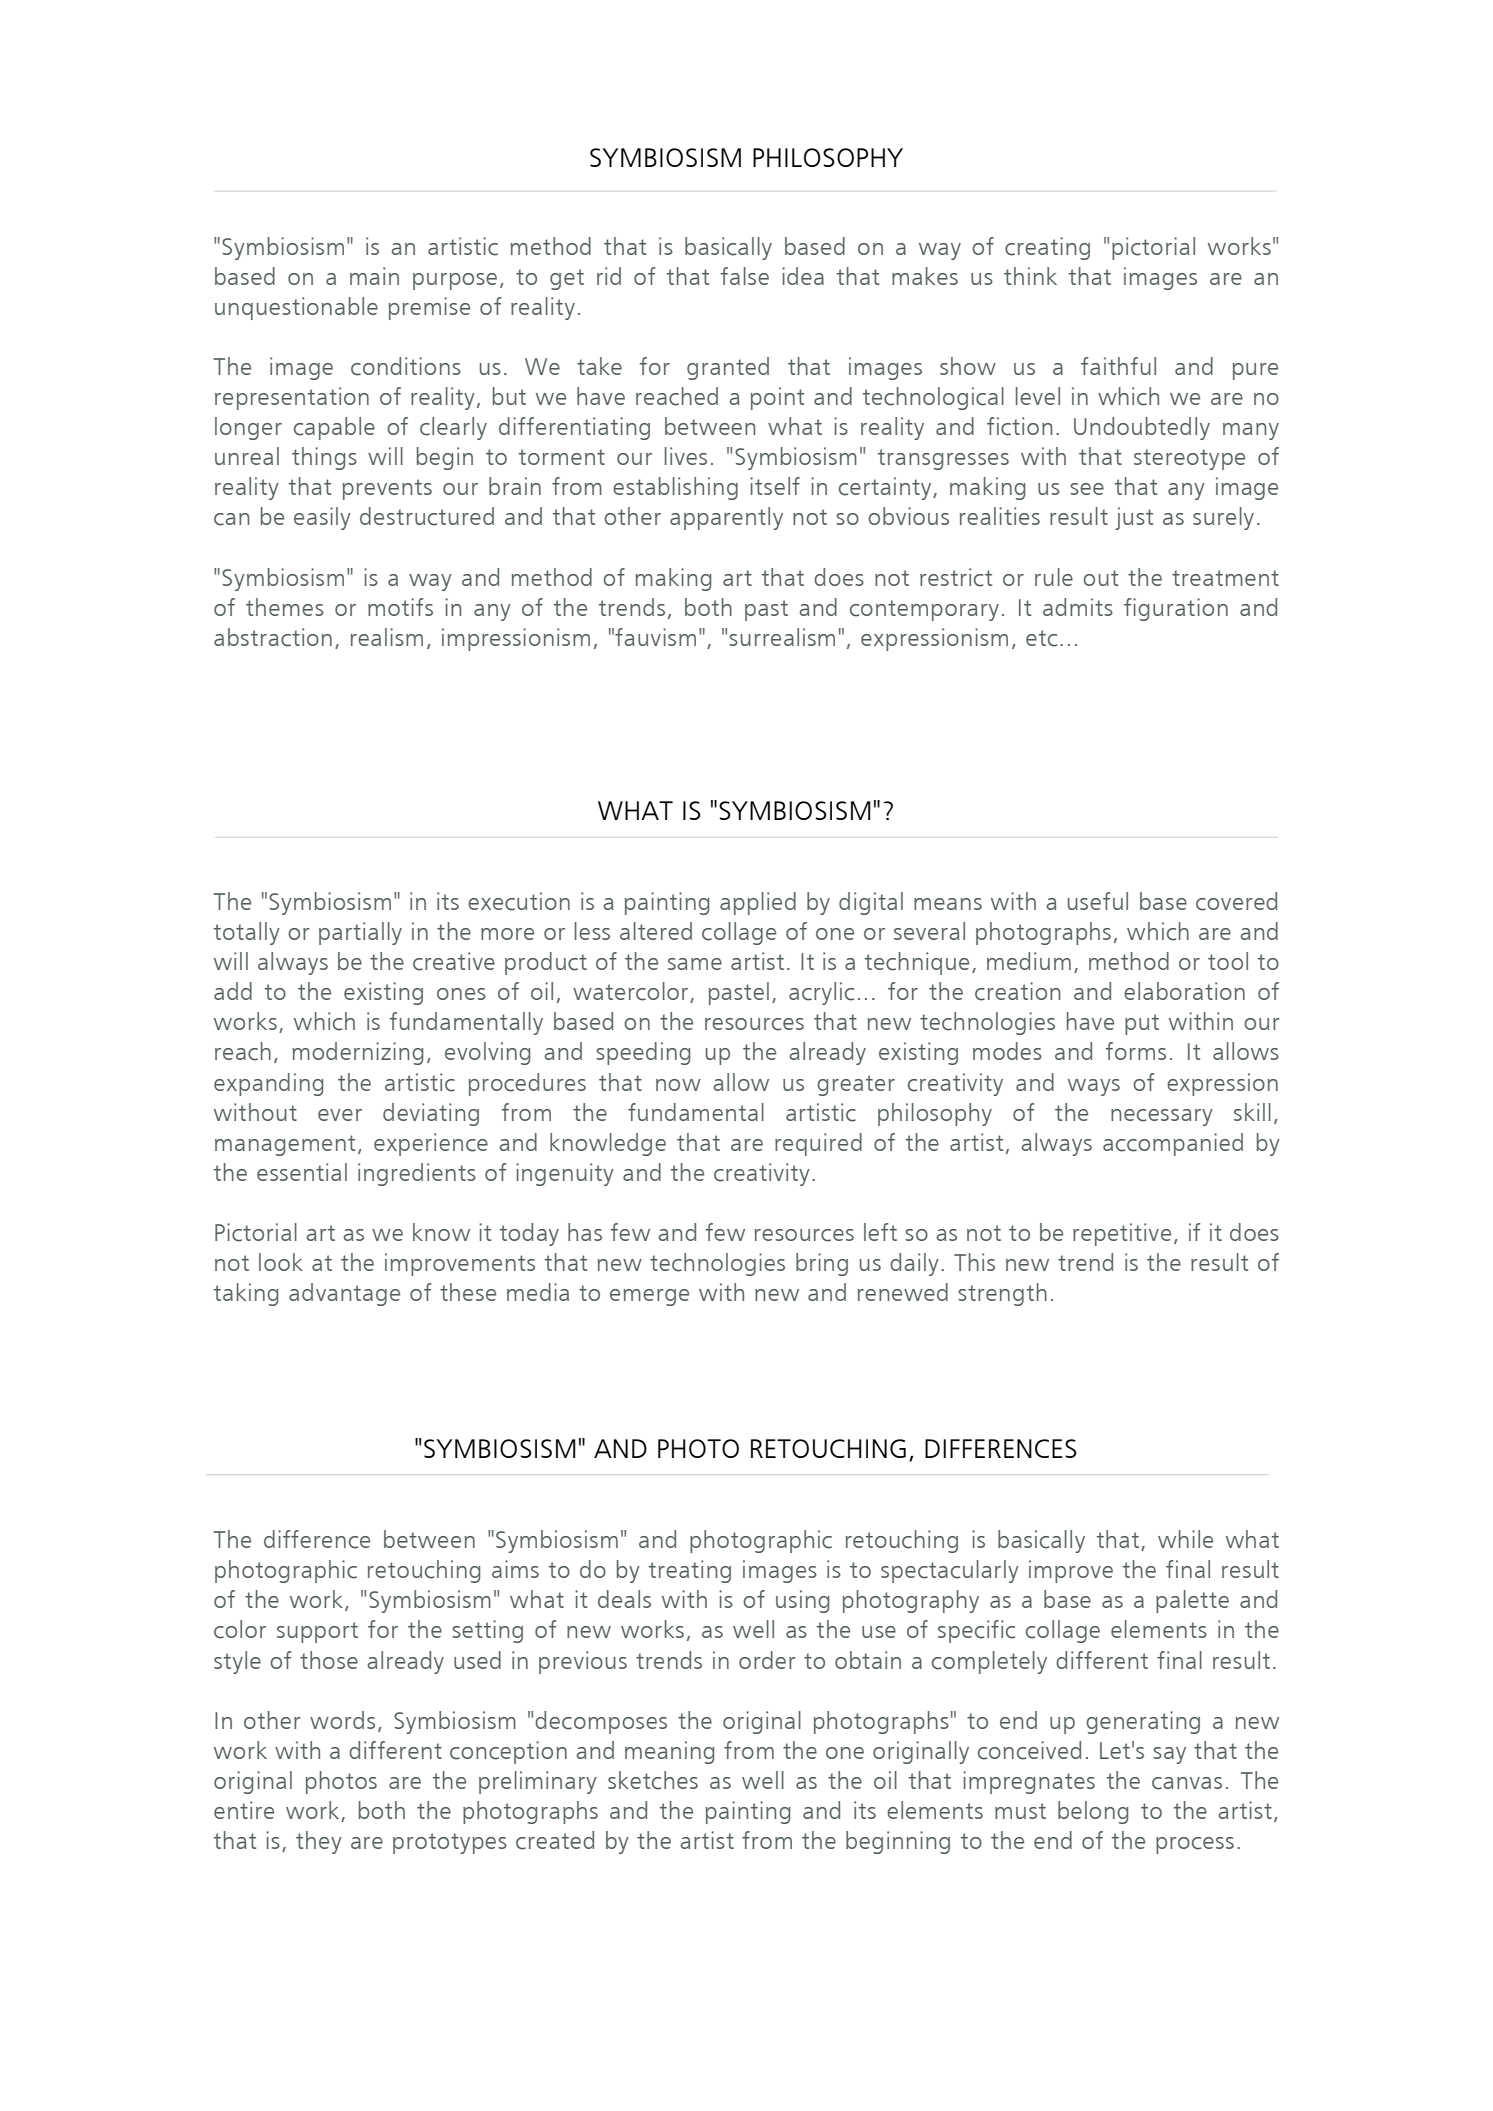 The width and height of the screenshot is (1493, 2111). I want to click on belong, so click(1093, 1812).
